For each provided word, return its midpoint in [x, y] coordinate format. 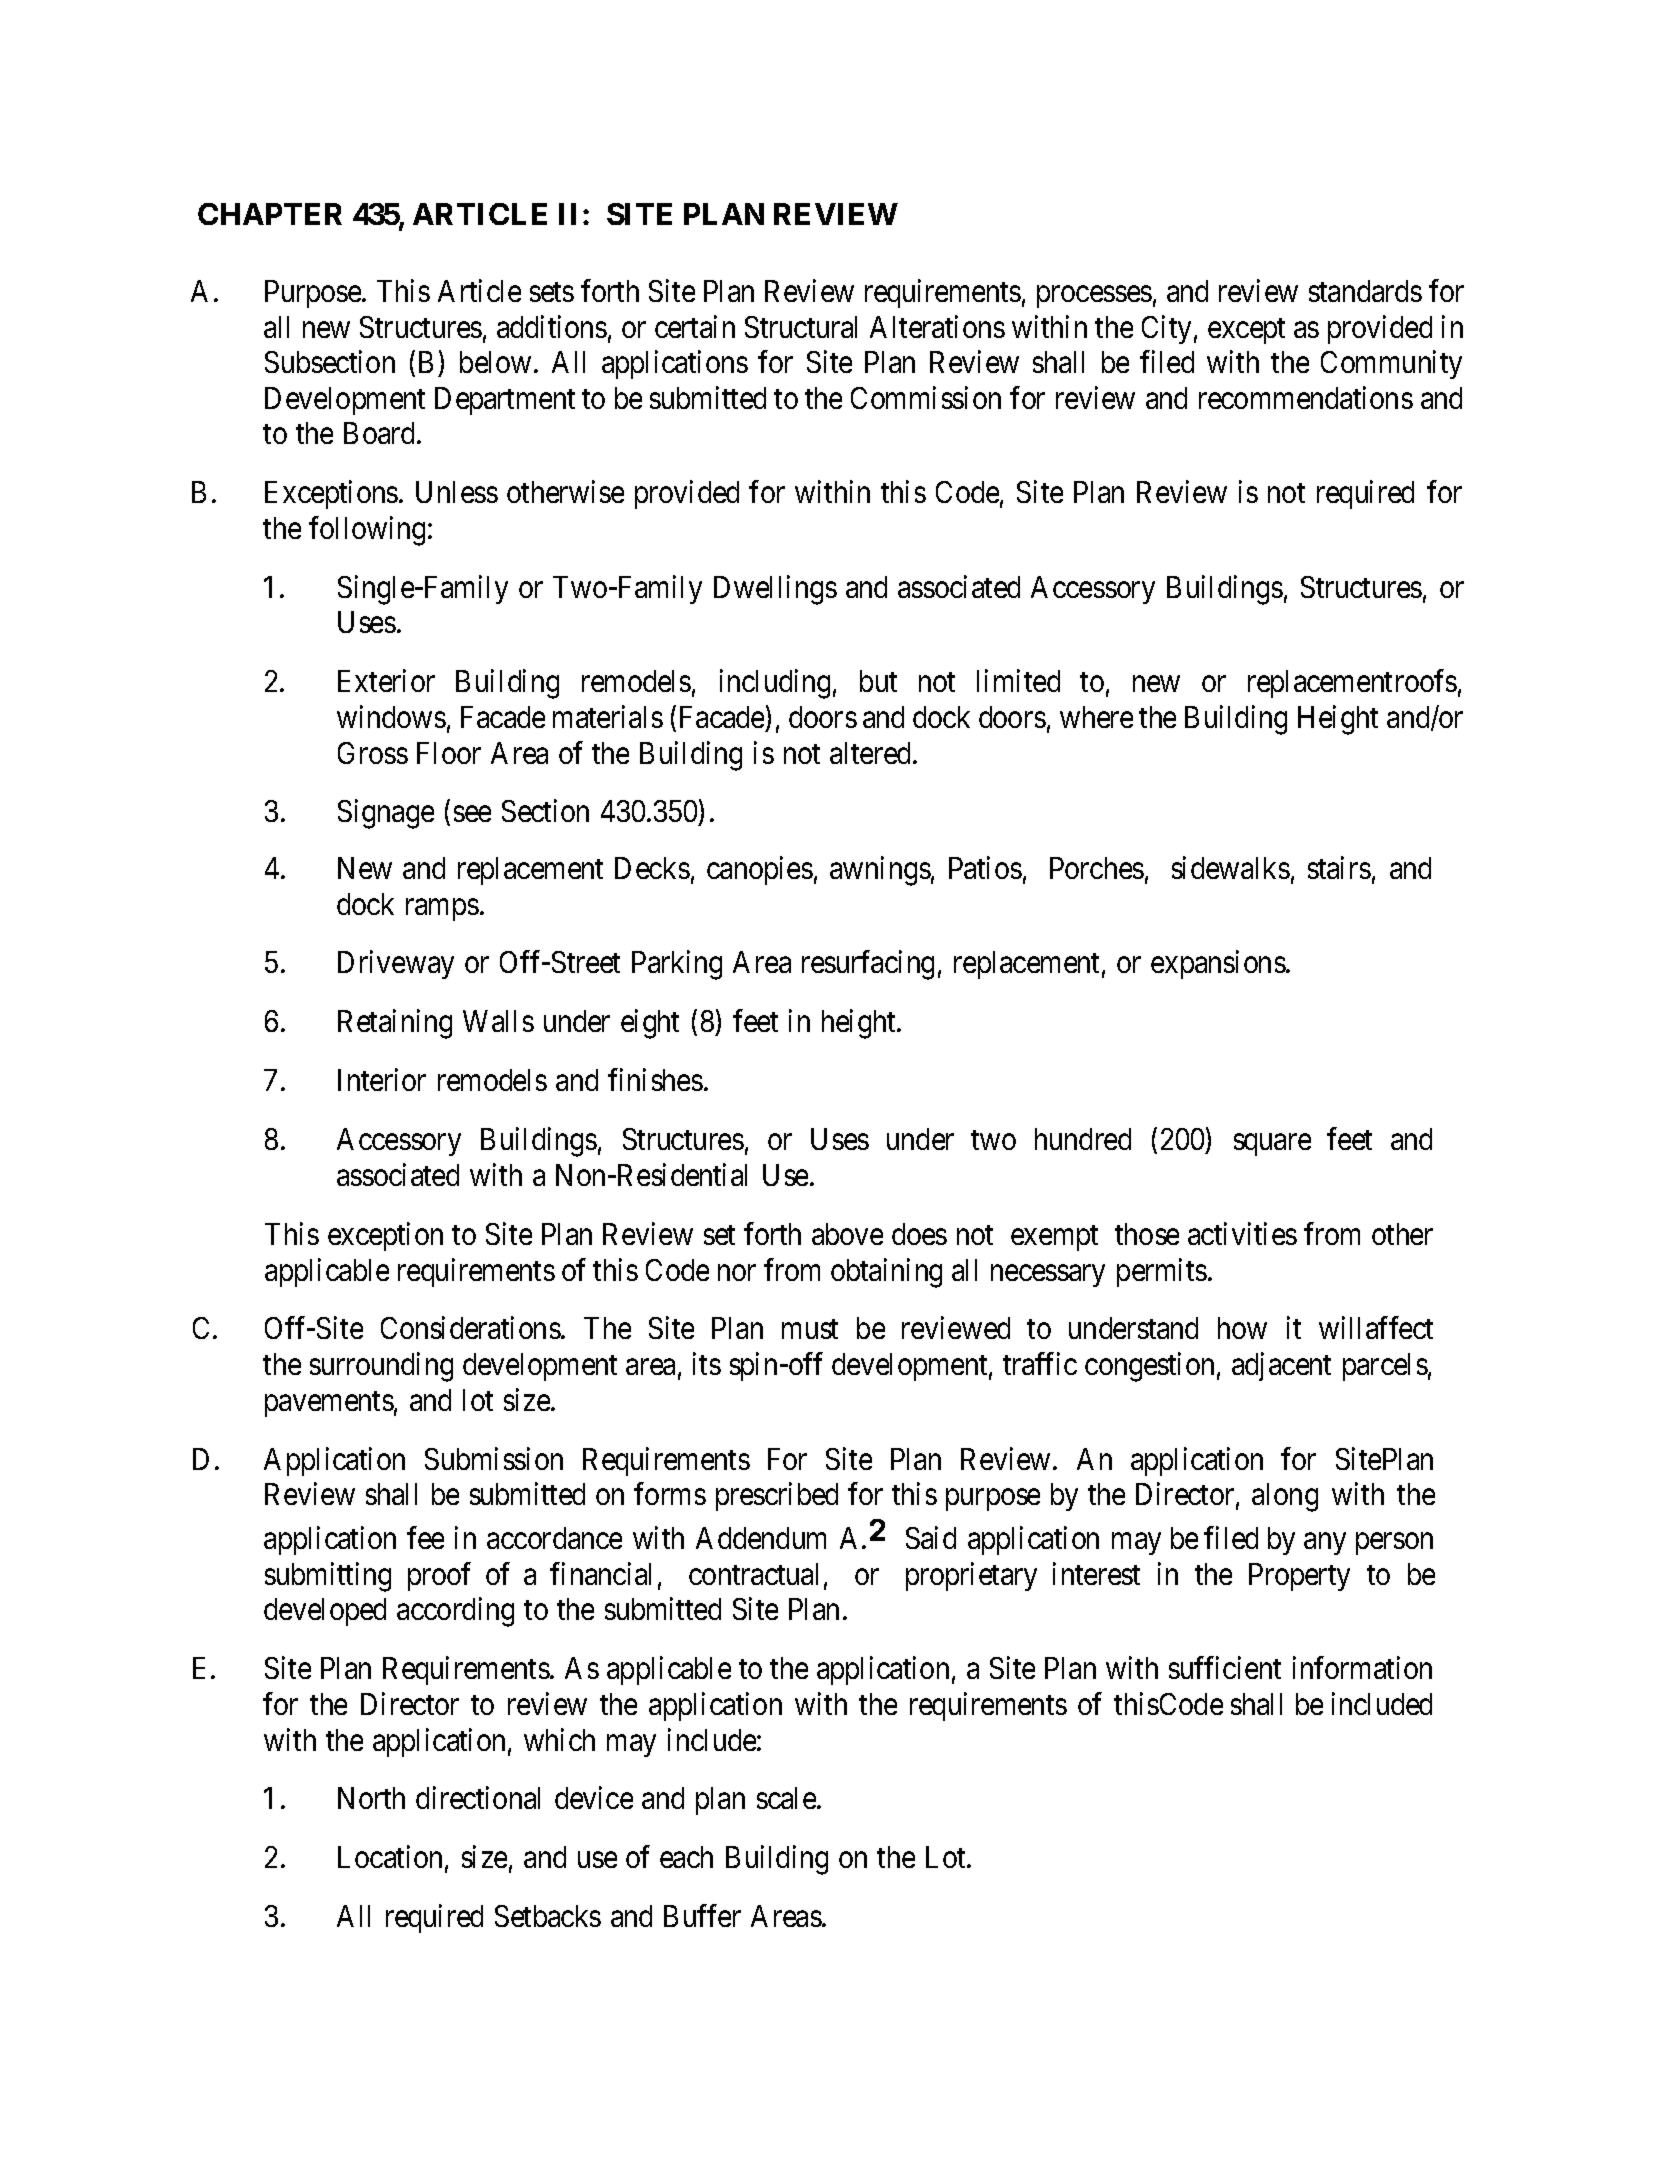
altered [872, 753]
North [371, 1798]
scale [787, 1798]
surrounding [381, 1367]
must [810, 1329]
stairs [1339, 867]
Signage [386, 814]
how [1242, 1328]
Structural [801, 327]
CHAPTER [270, 214]
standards [1365, 291]
